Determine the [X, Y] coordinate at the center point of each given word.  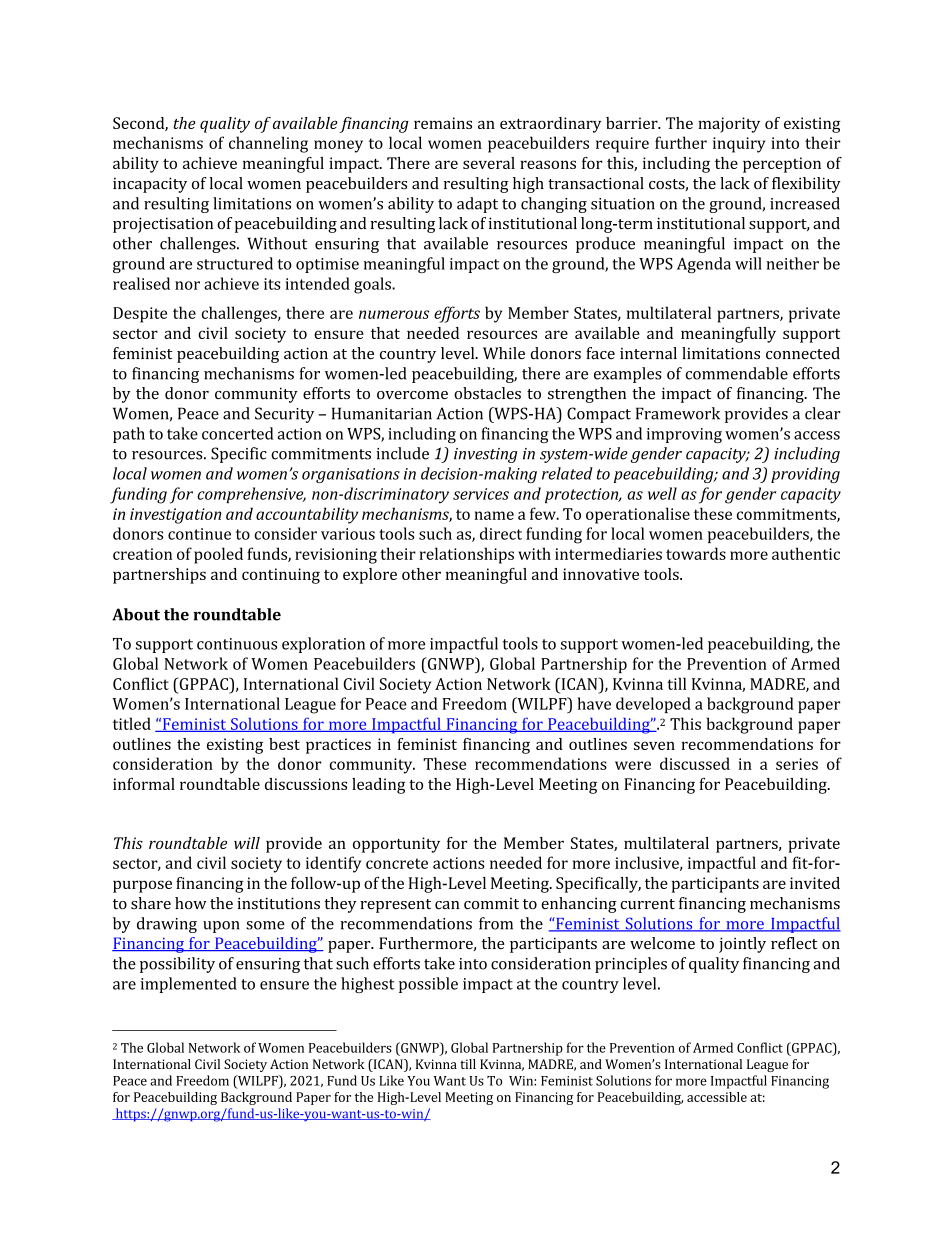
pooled [218, 555]
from [496, 923]
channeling [268, 144]
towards [696, 553]
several [489, 163]
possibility [177, 965]
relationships [466, 555]
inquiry [739, 145]
